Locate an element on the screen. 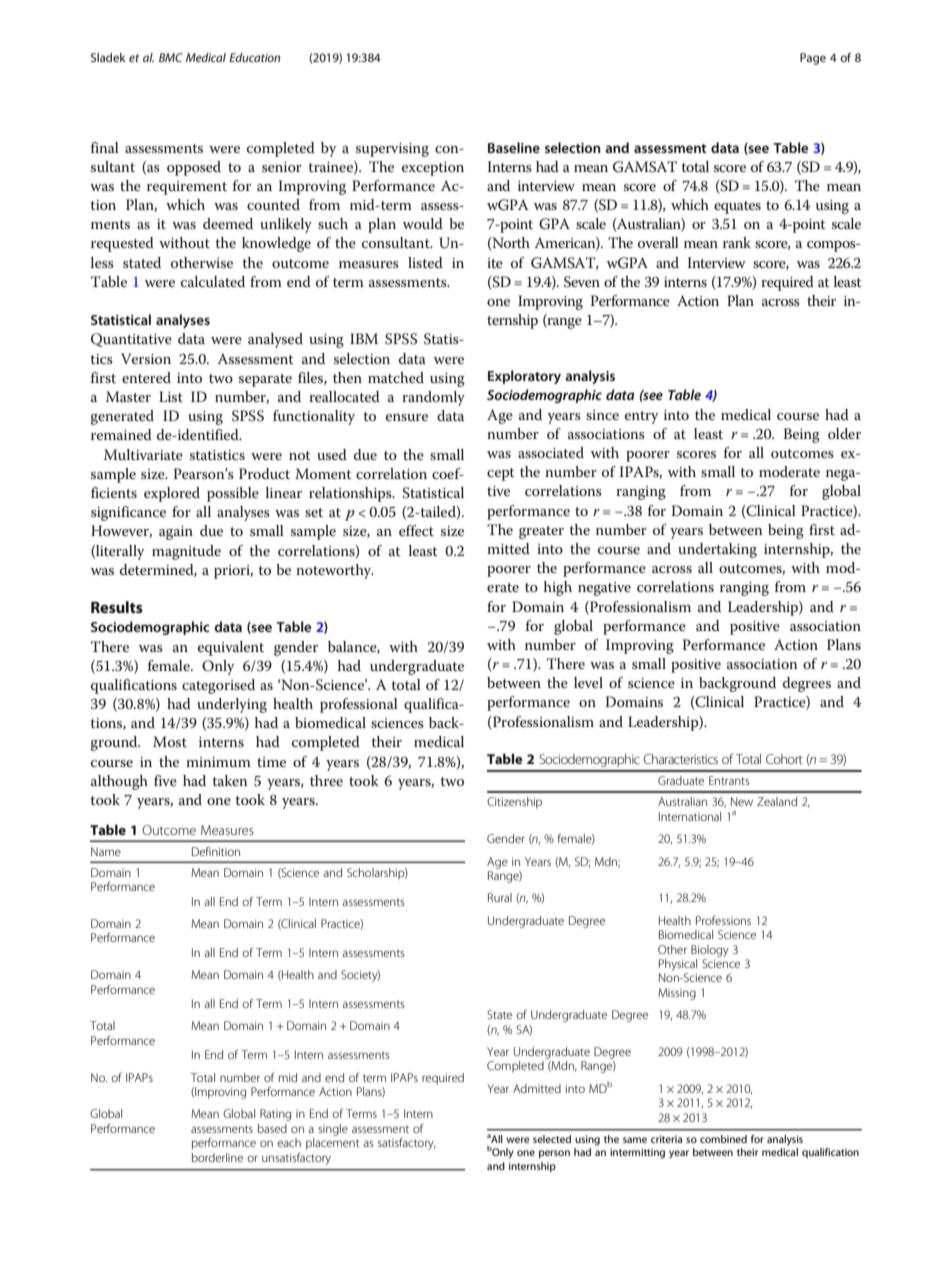 The height and width of the screenshot is (1265, 952). Name is located at coordinates (106, 851).
